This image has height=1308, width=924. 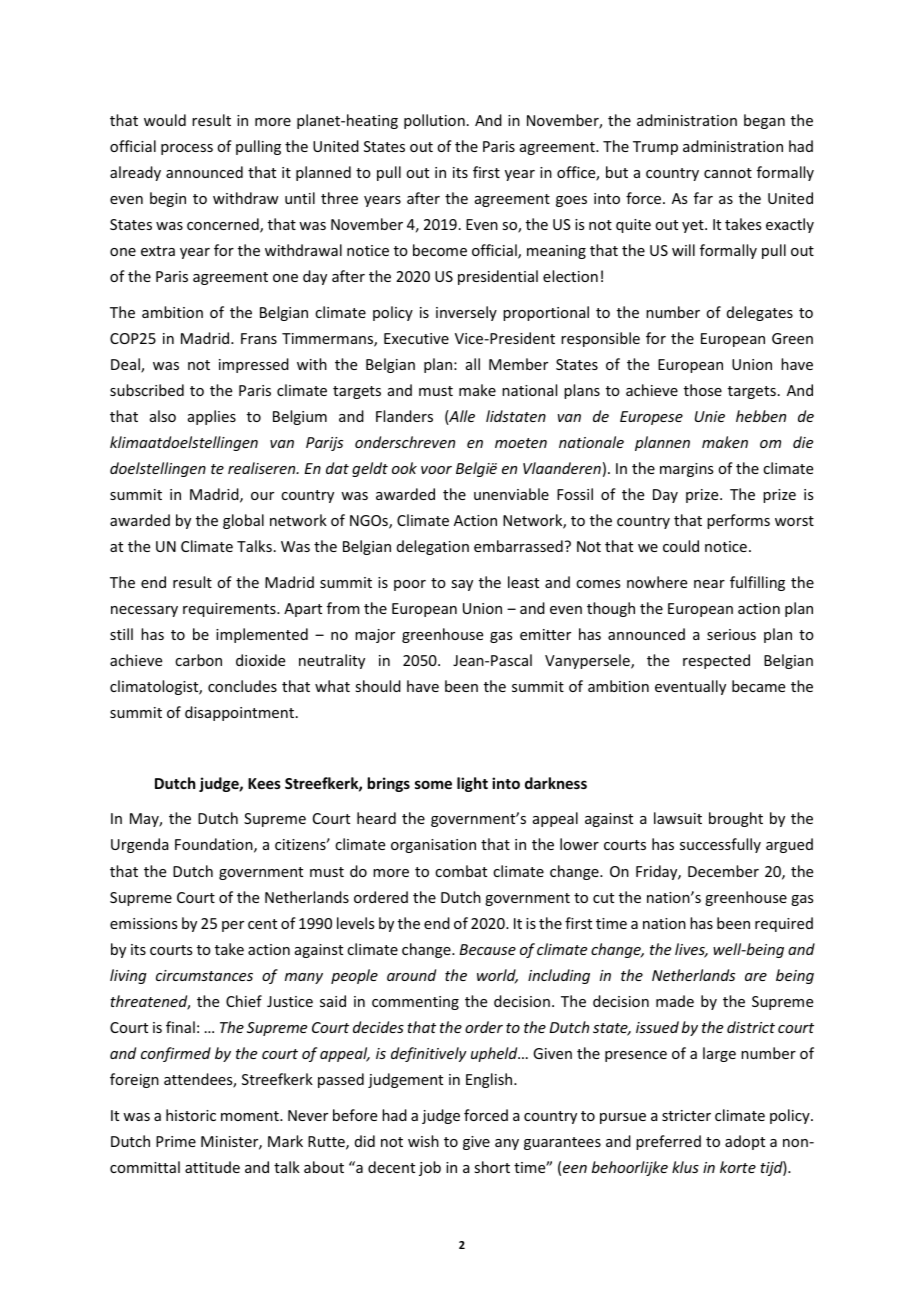 I want to click on pollution, so click(x=434, y=121).
